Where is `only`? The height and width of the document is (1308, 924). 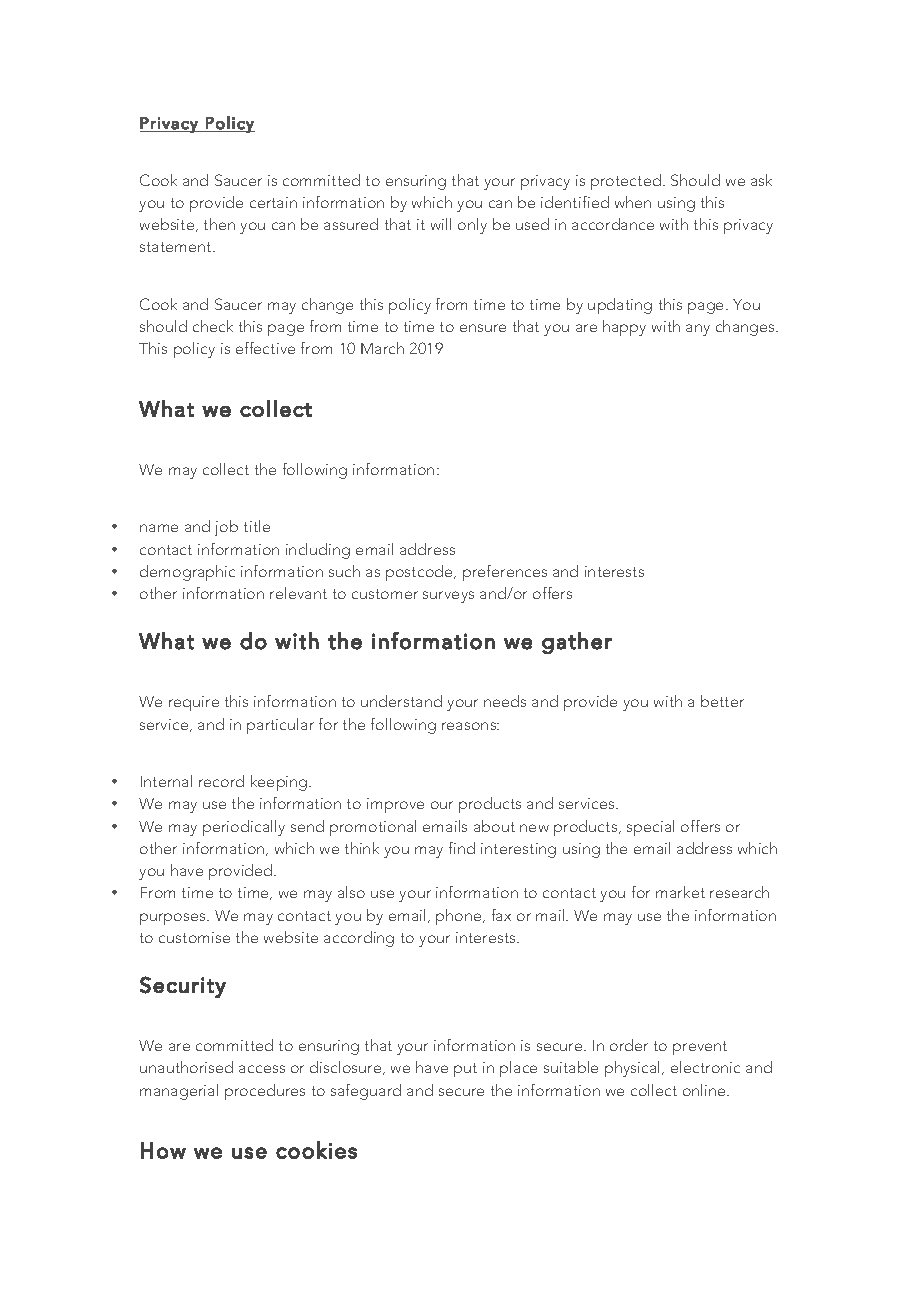 only is located at coordinates (472, 226).
